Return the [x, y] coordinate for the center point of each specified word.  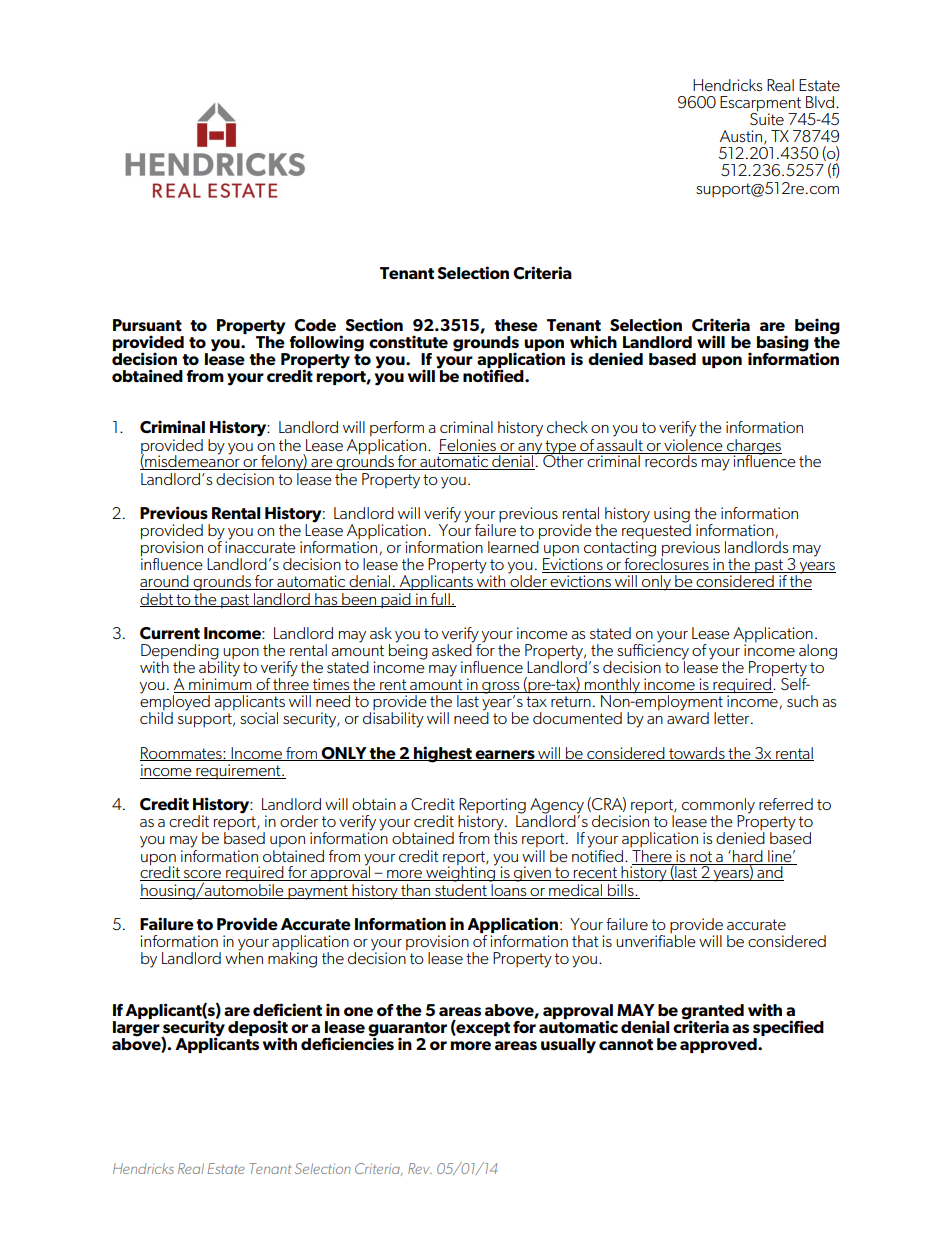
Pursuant [147, 325]
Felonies [468, 445]
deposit [258, 1029]
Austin [741, 136]
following [325, 344]
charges [753, 447]
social [259, 718]
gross [501, 689]
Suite [767, 118]
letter [733, 718]
